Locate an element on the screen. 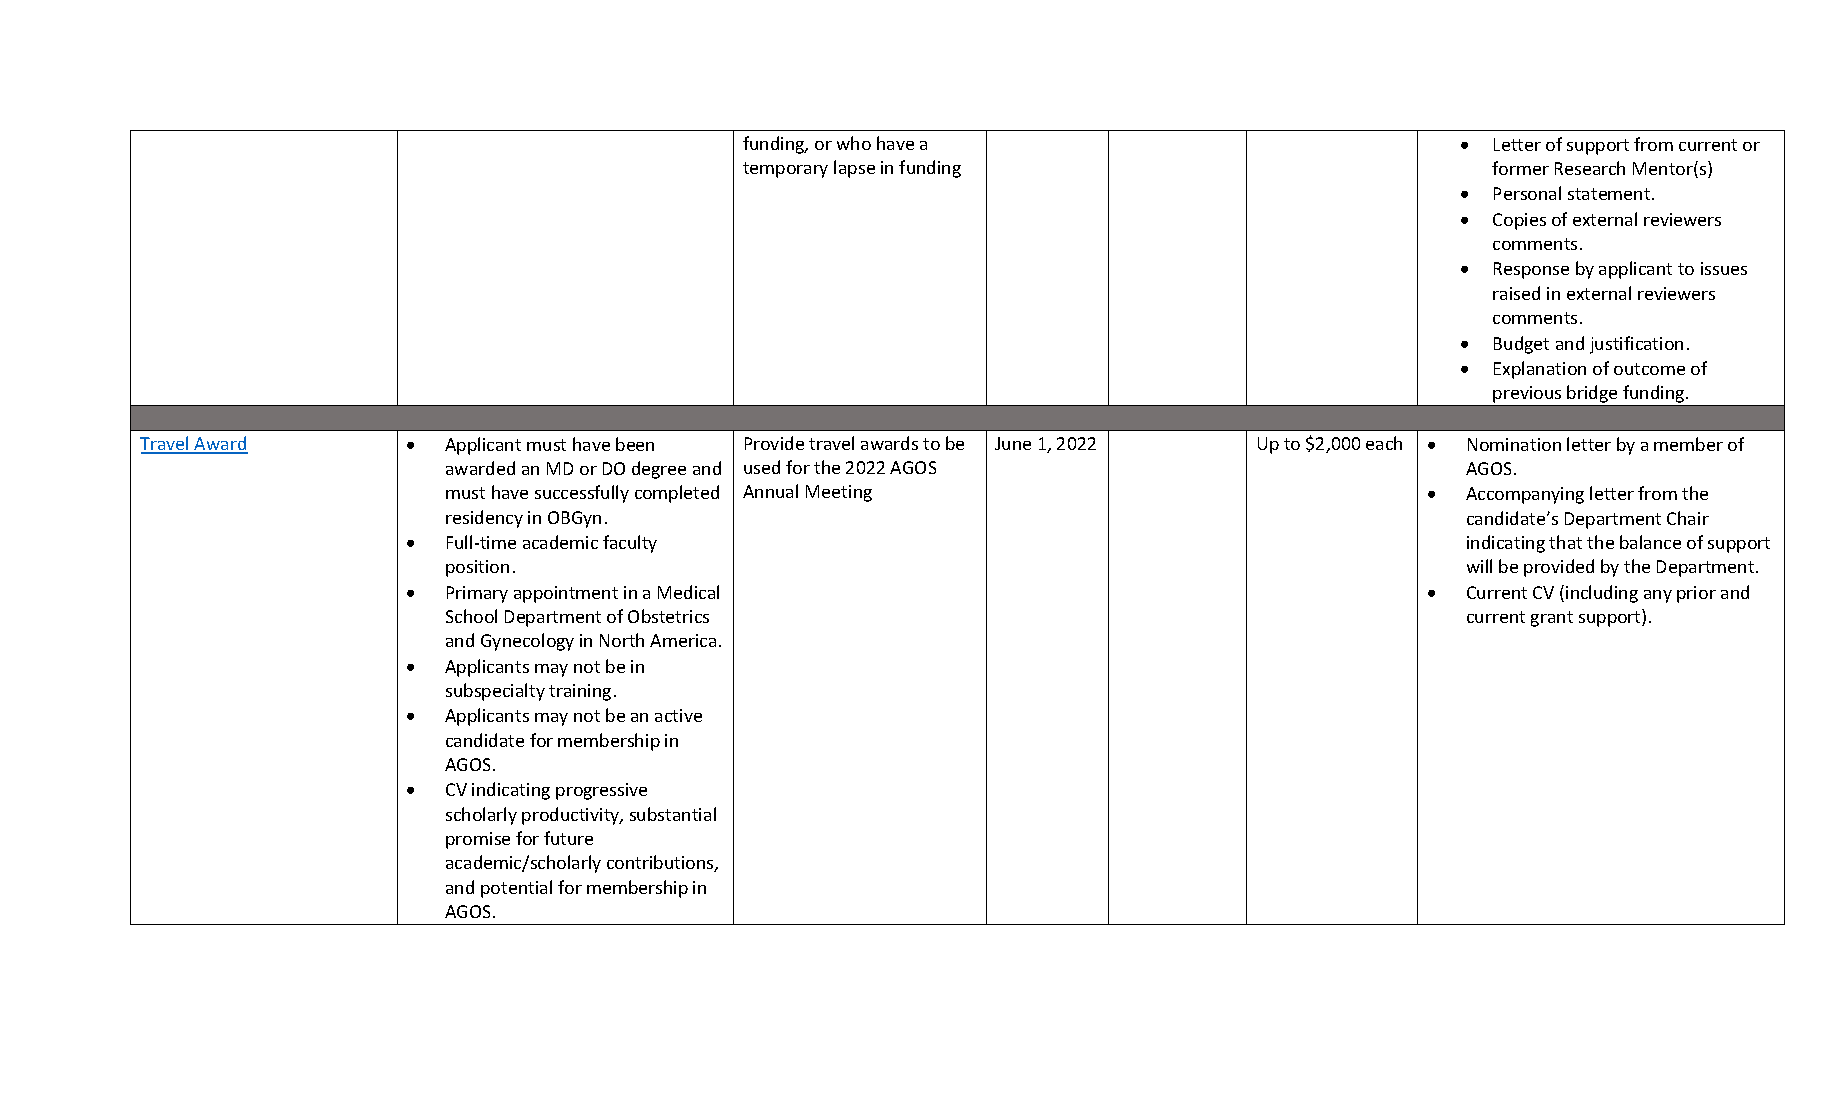  temporary is located at coordinates (785, 170).
